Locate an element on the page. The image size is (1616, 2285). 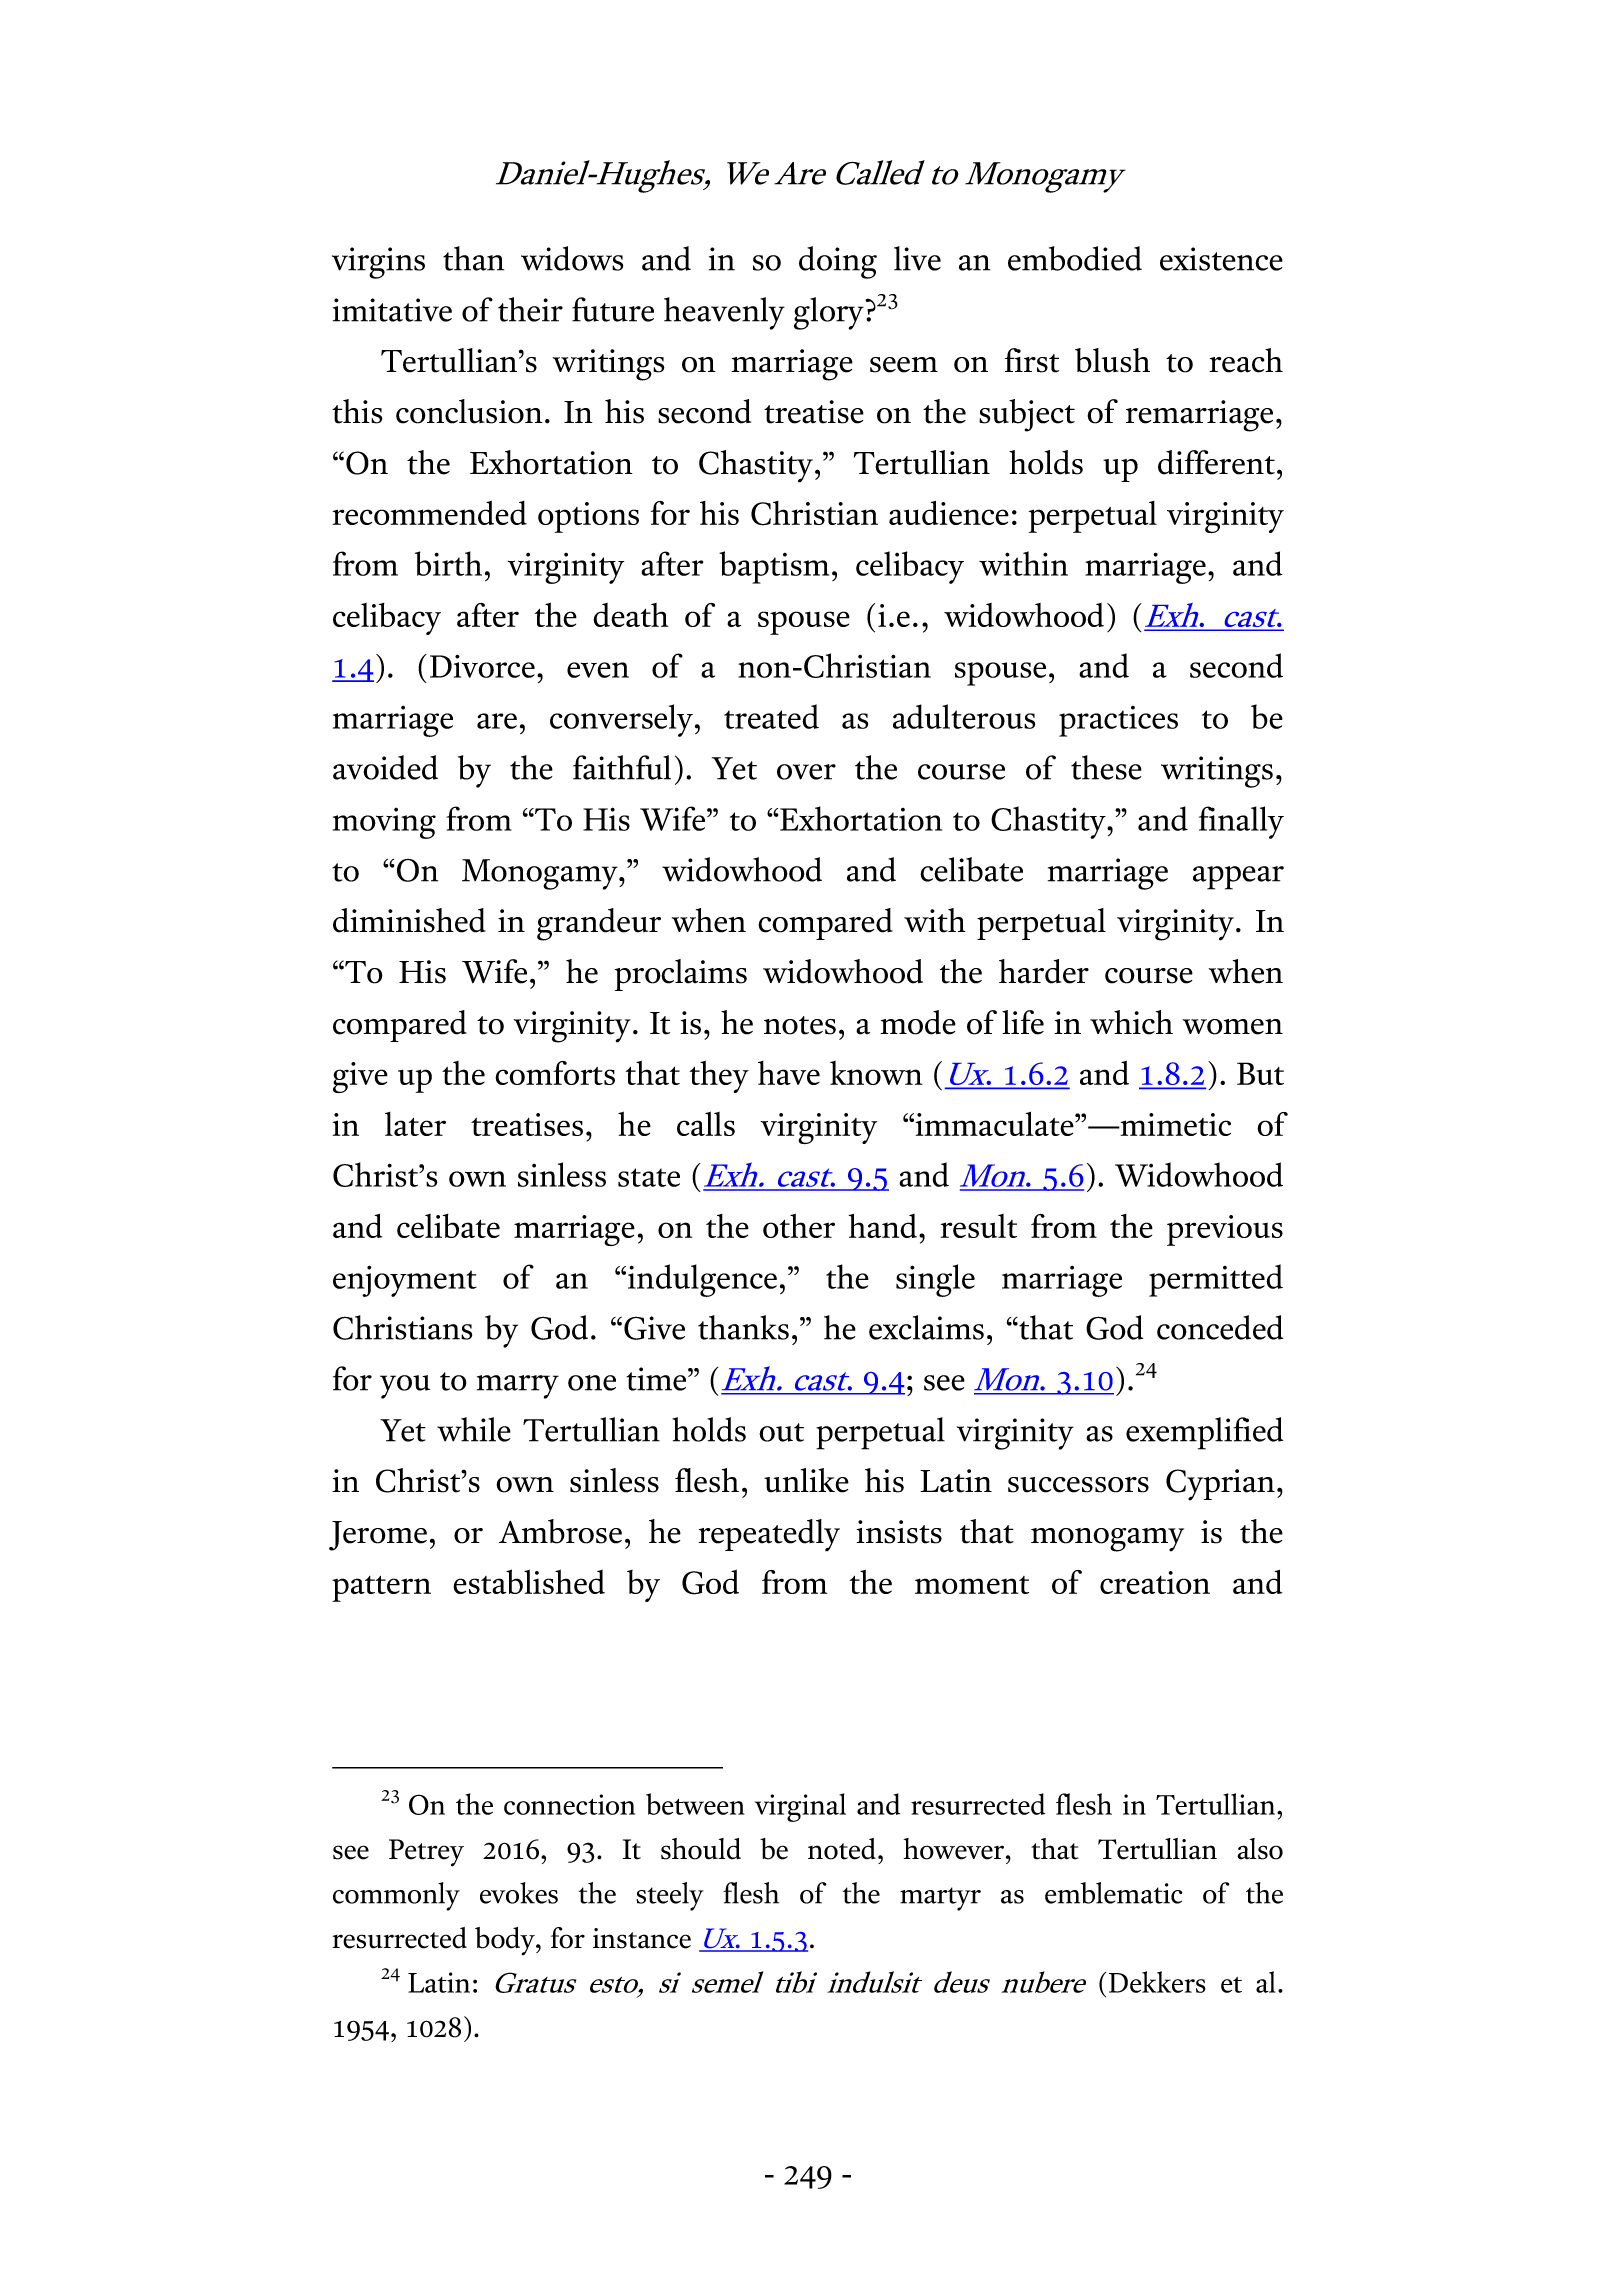
noted is located at coordinates (842, 1849).
